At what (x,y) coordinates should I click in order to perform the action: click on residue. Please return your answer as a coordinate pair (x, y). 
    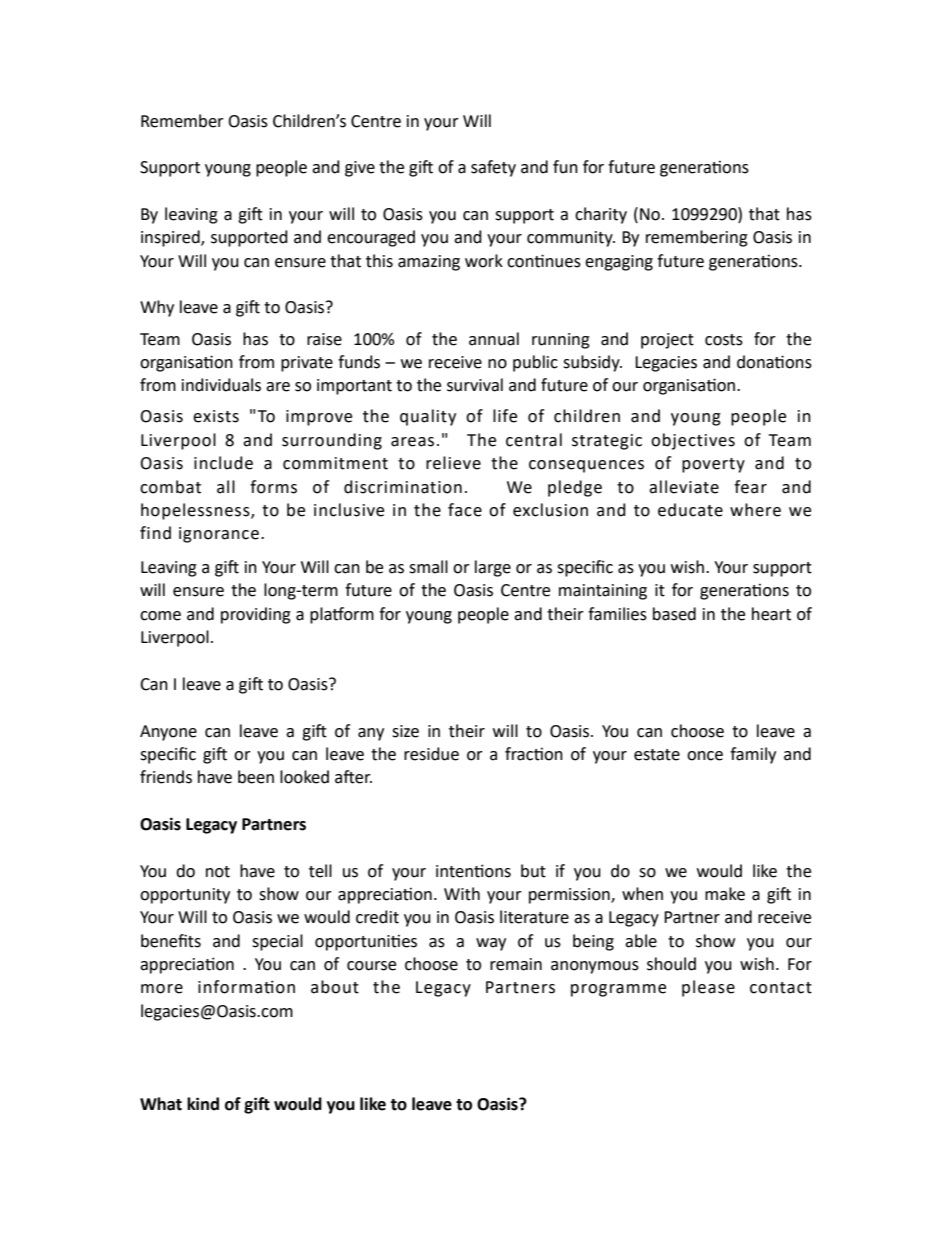
    Looking at the image, I should click on (431, 754).
